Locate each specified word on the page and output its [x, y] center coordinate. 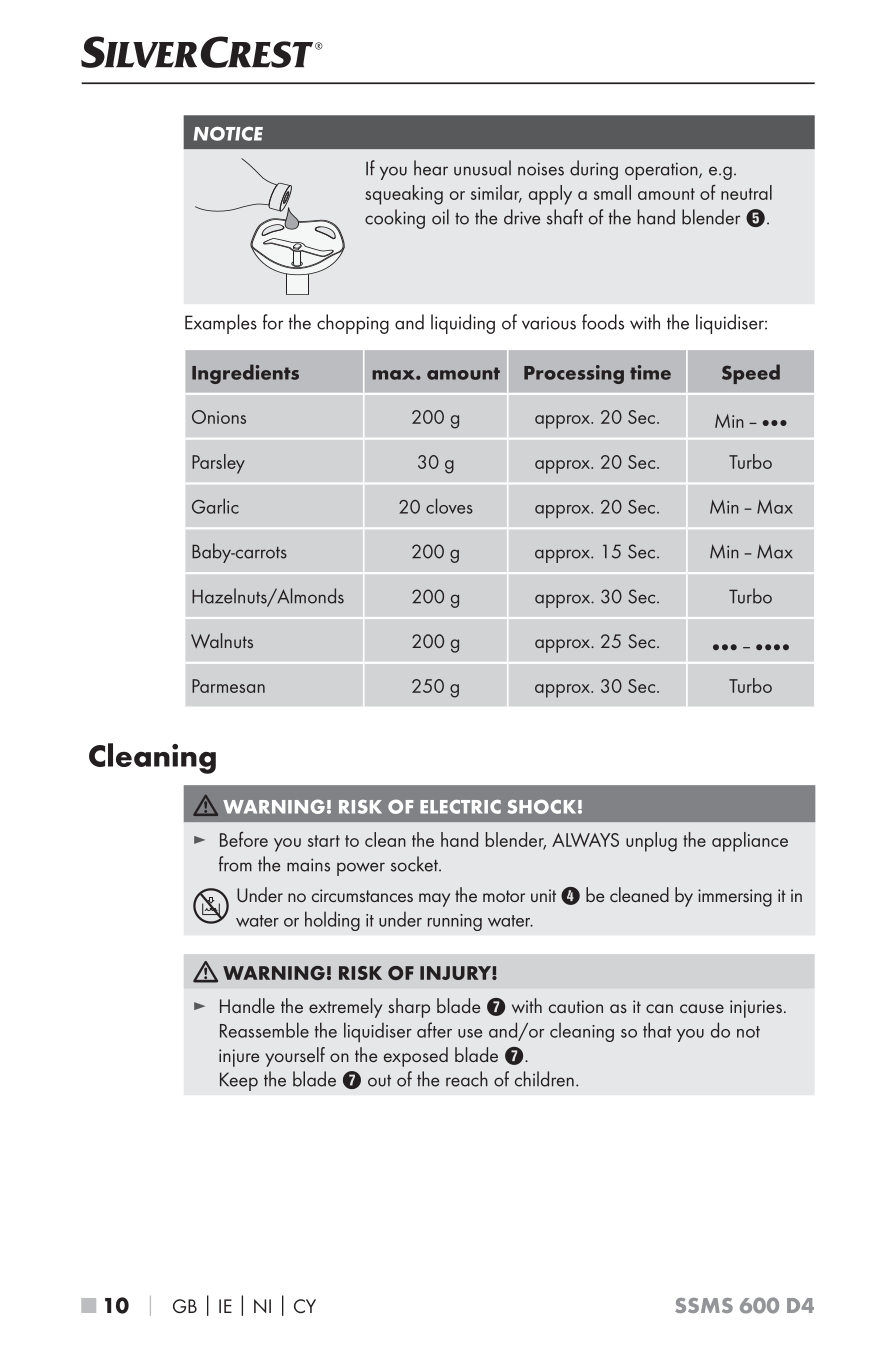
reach [467, 1079]
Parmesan [228, 686]
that [657, 1030]
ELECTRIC [460, 807]
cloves [449, 506]
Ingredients [245, 374]
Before [244, 839]
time [650, 372]
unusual [482, 168]
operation [662, 171]
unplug [651, 842]
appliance [750, 842]
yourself [295, 1057]
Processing [574, 374]
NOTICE [228, 133]
